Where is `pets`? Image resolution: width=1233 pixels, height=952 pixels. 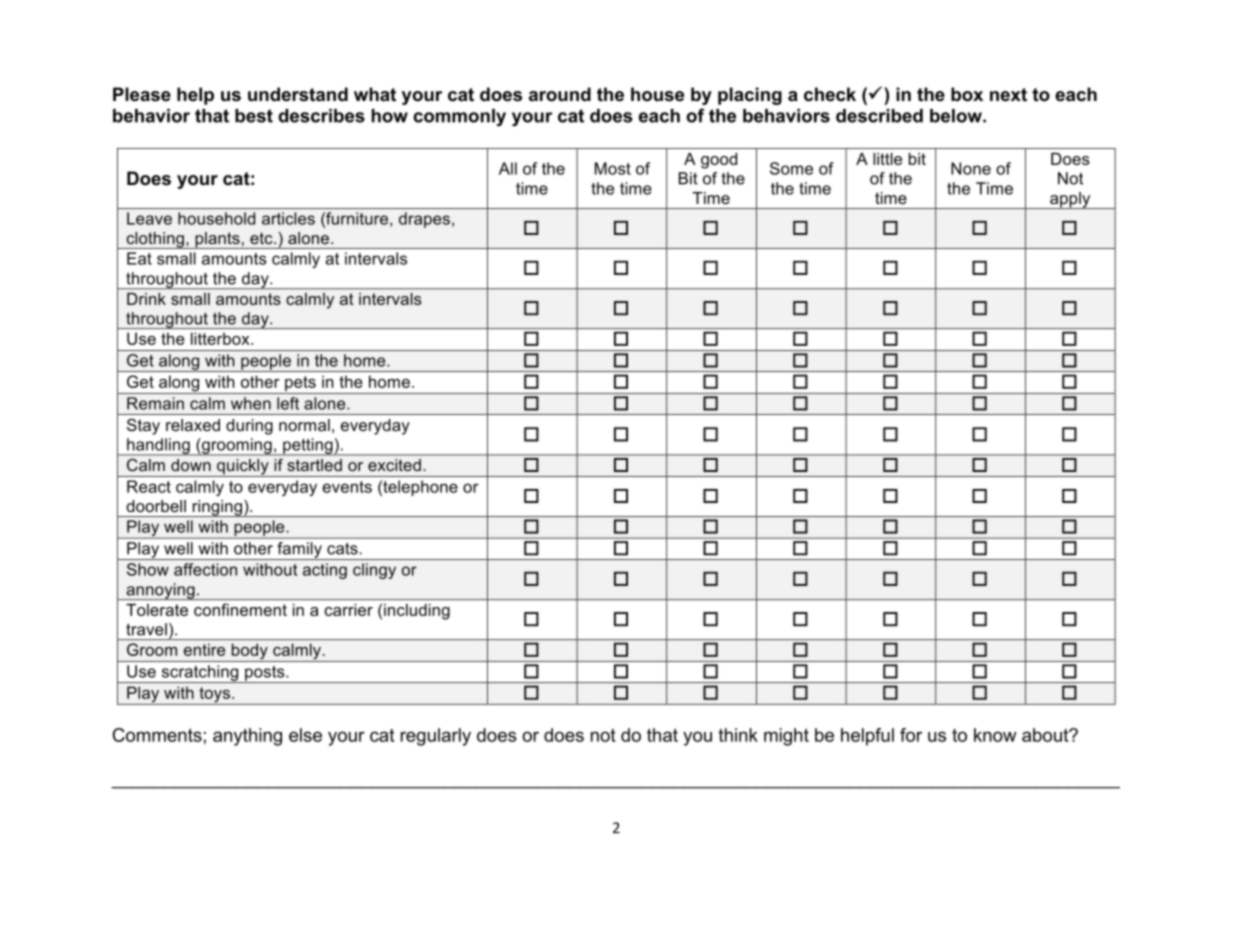
pets is located at coordinates (300, 385).
